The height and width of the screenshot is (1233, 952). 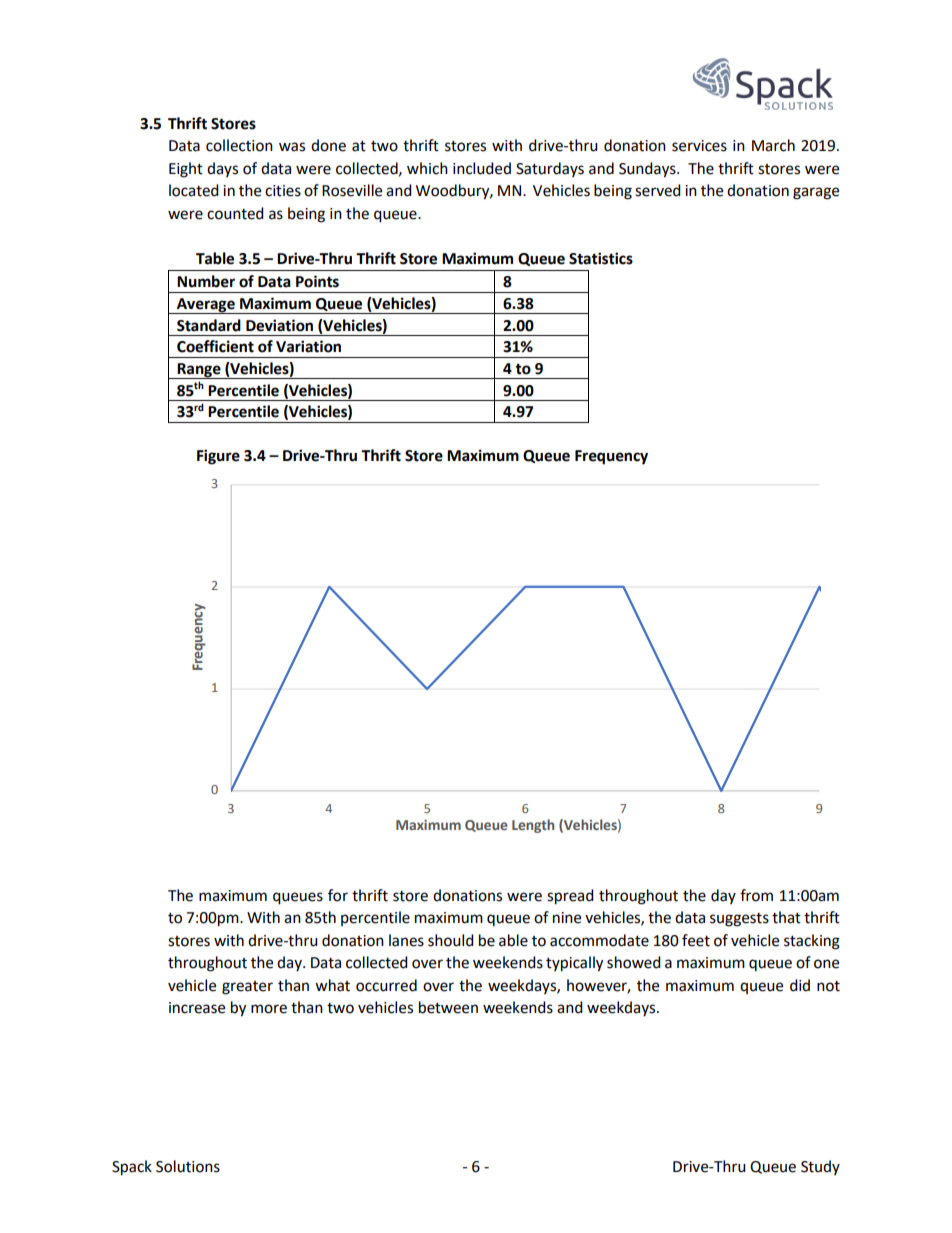 I want to click on March, so click(x=773, y=145).
